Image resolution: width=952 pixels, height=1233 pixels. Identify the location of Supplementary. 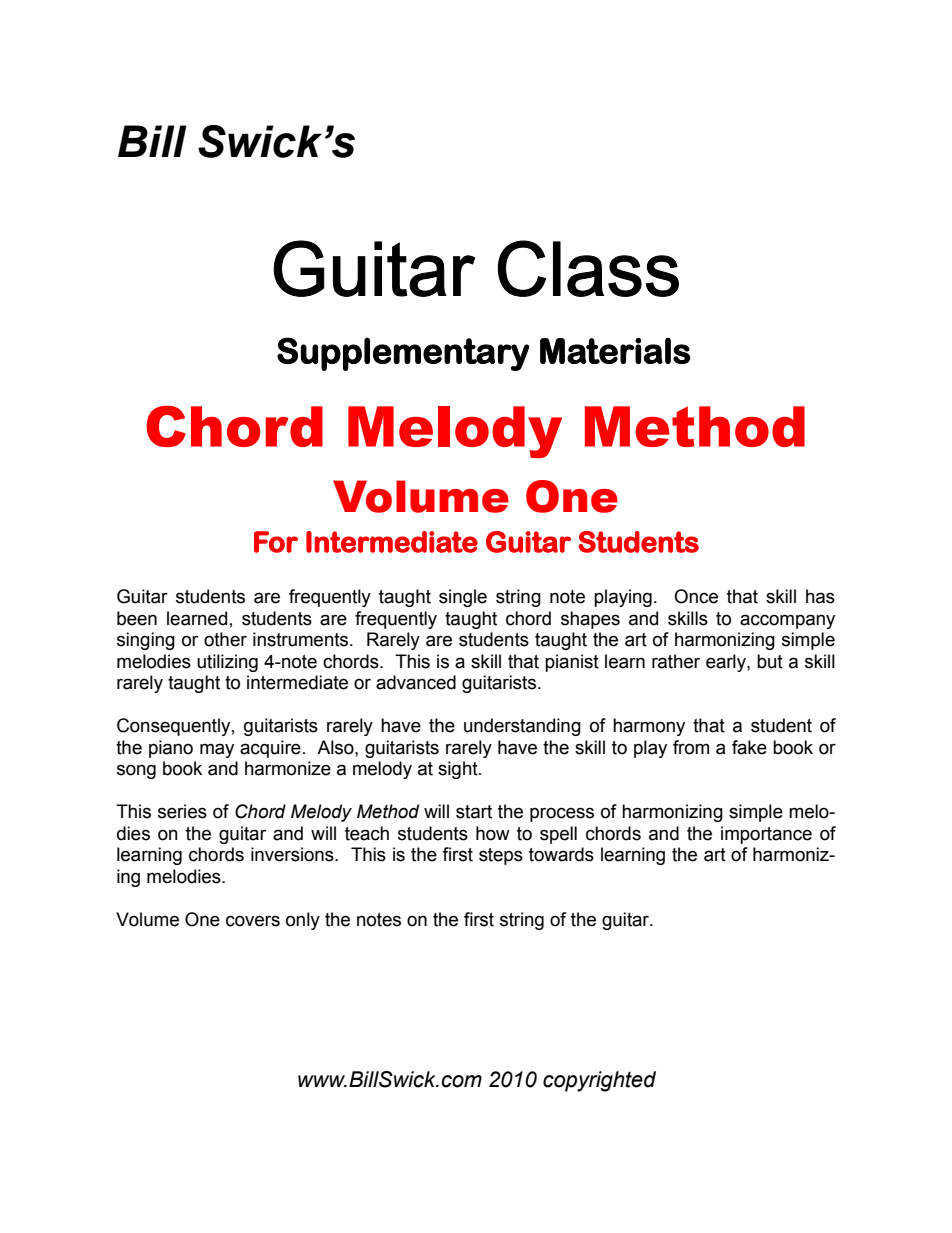
(403, 354).
